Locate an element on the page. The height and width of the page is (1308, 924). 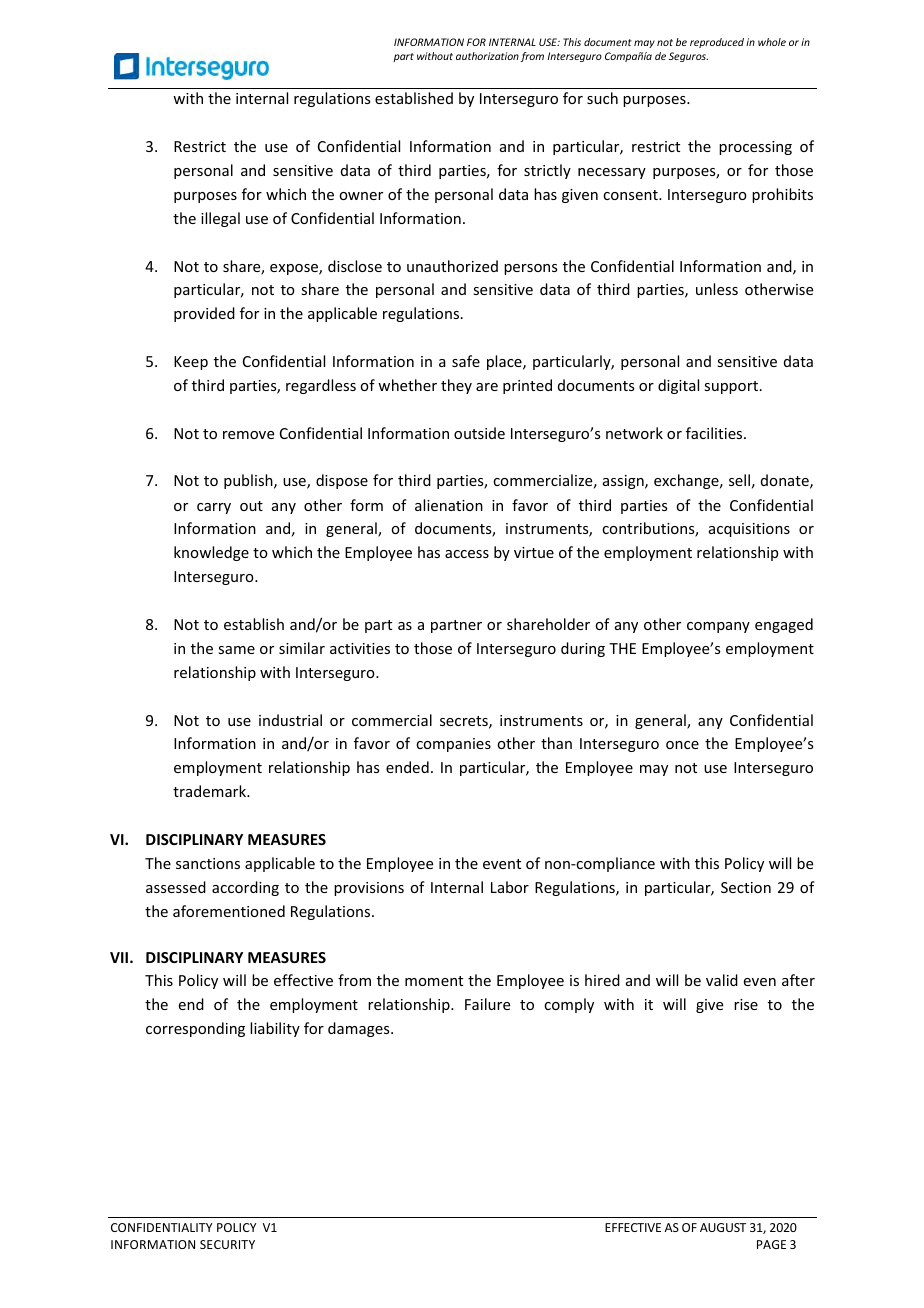
access is located at coordinates (467, 554).
